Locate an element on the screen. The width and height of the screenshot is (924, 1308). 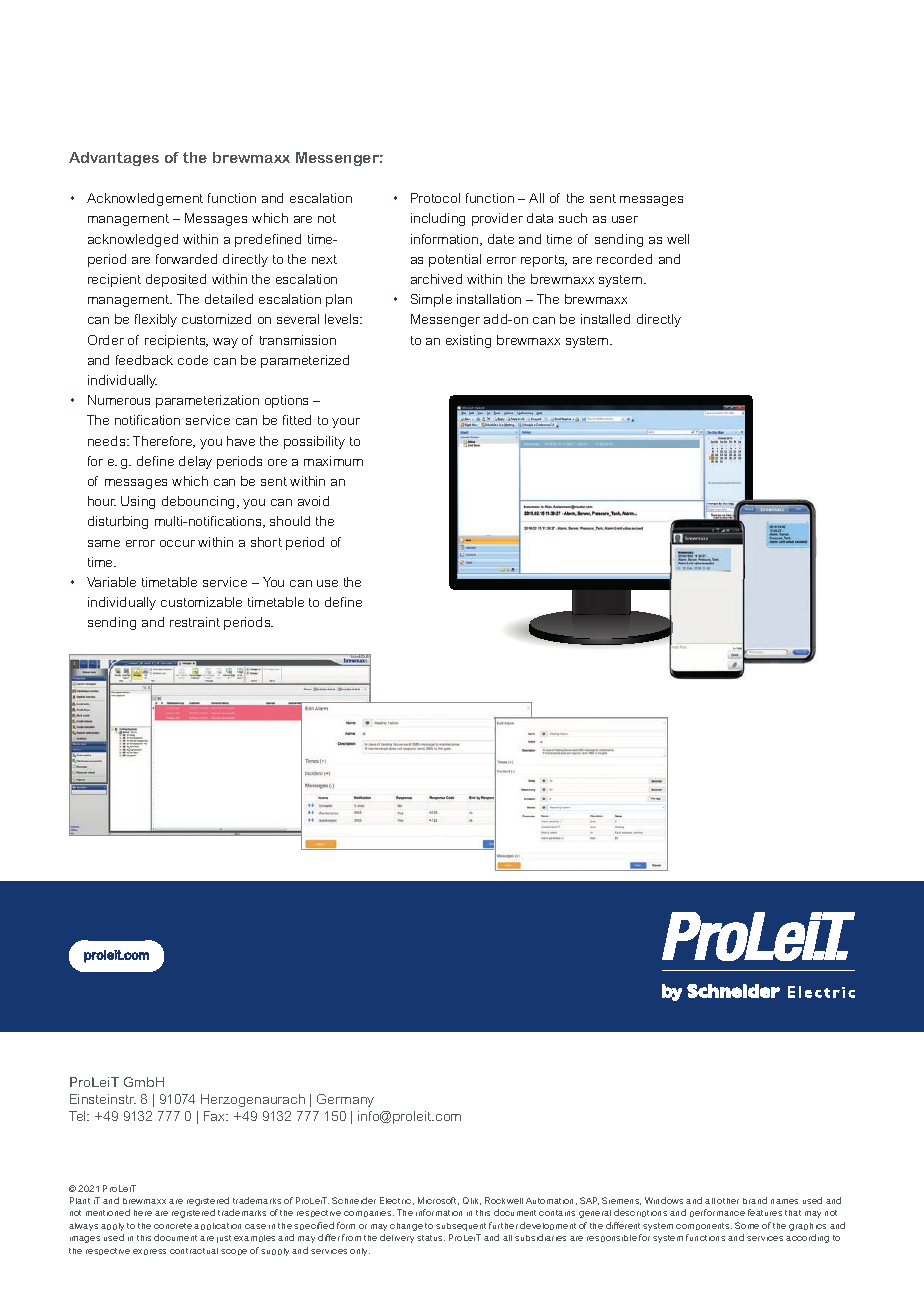
customizable is located at coordinates (201, 602).
